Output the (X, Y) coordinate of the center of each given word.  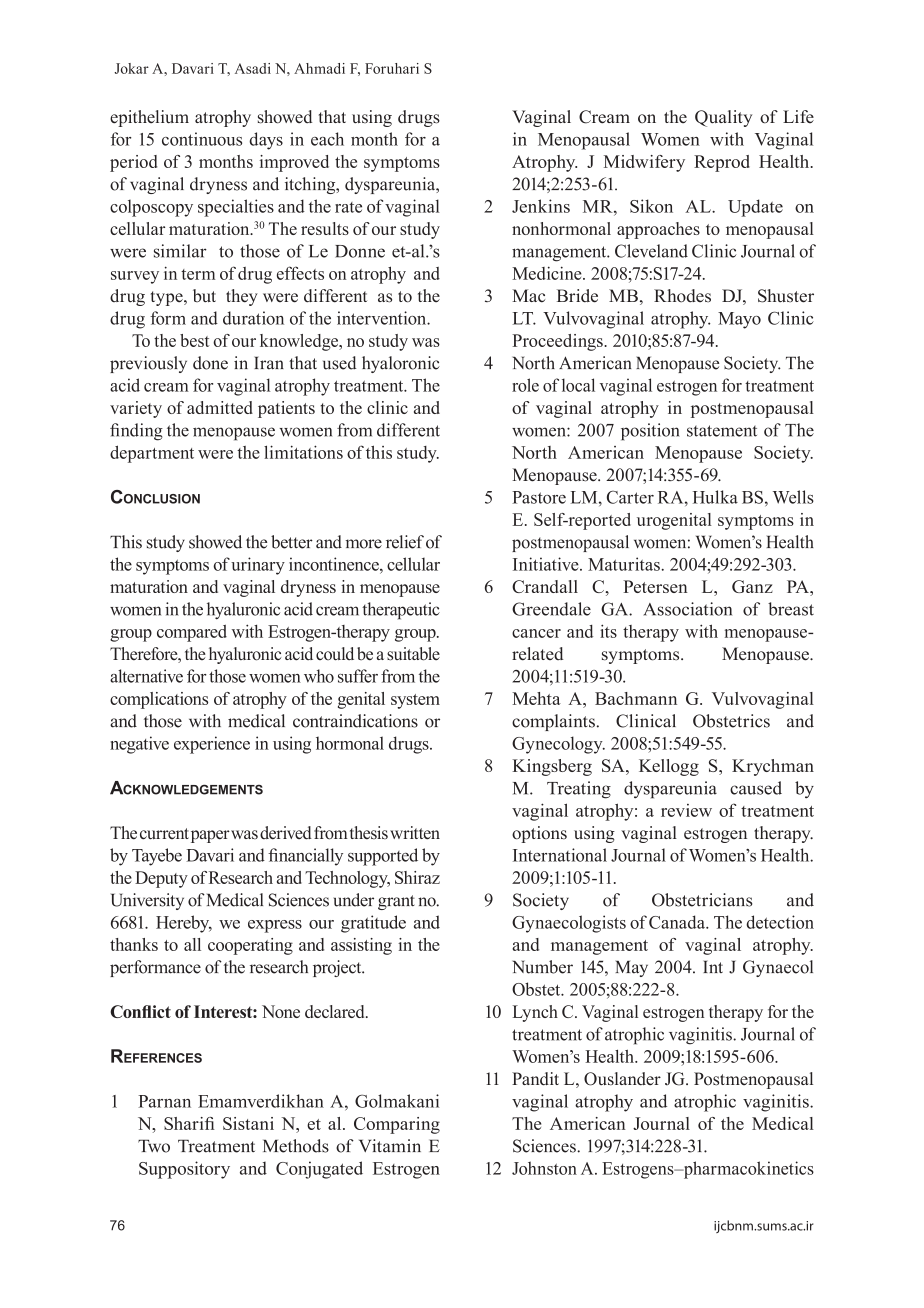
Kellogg (669, 767)
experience (212, 745)
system (415, 701)
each (327, 139)
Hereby (184, 924)
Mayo (739, 320)
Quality (723, 118)
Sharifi (189, 1123)
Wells (793, 497)
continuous (202, 139)
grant (396, 902)
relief (405, 542)
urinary (258, 566)
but (204, 296)
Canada (678, 922)
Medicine (548, 273)
